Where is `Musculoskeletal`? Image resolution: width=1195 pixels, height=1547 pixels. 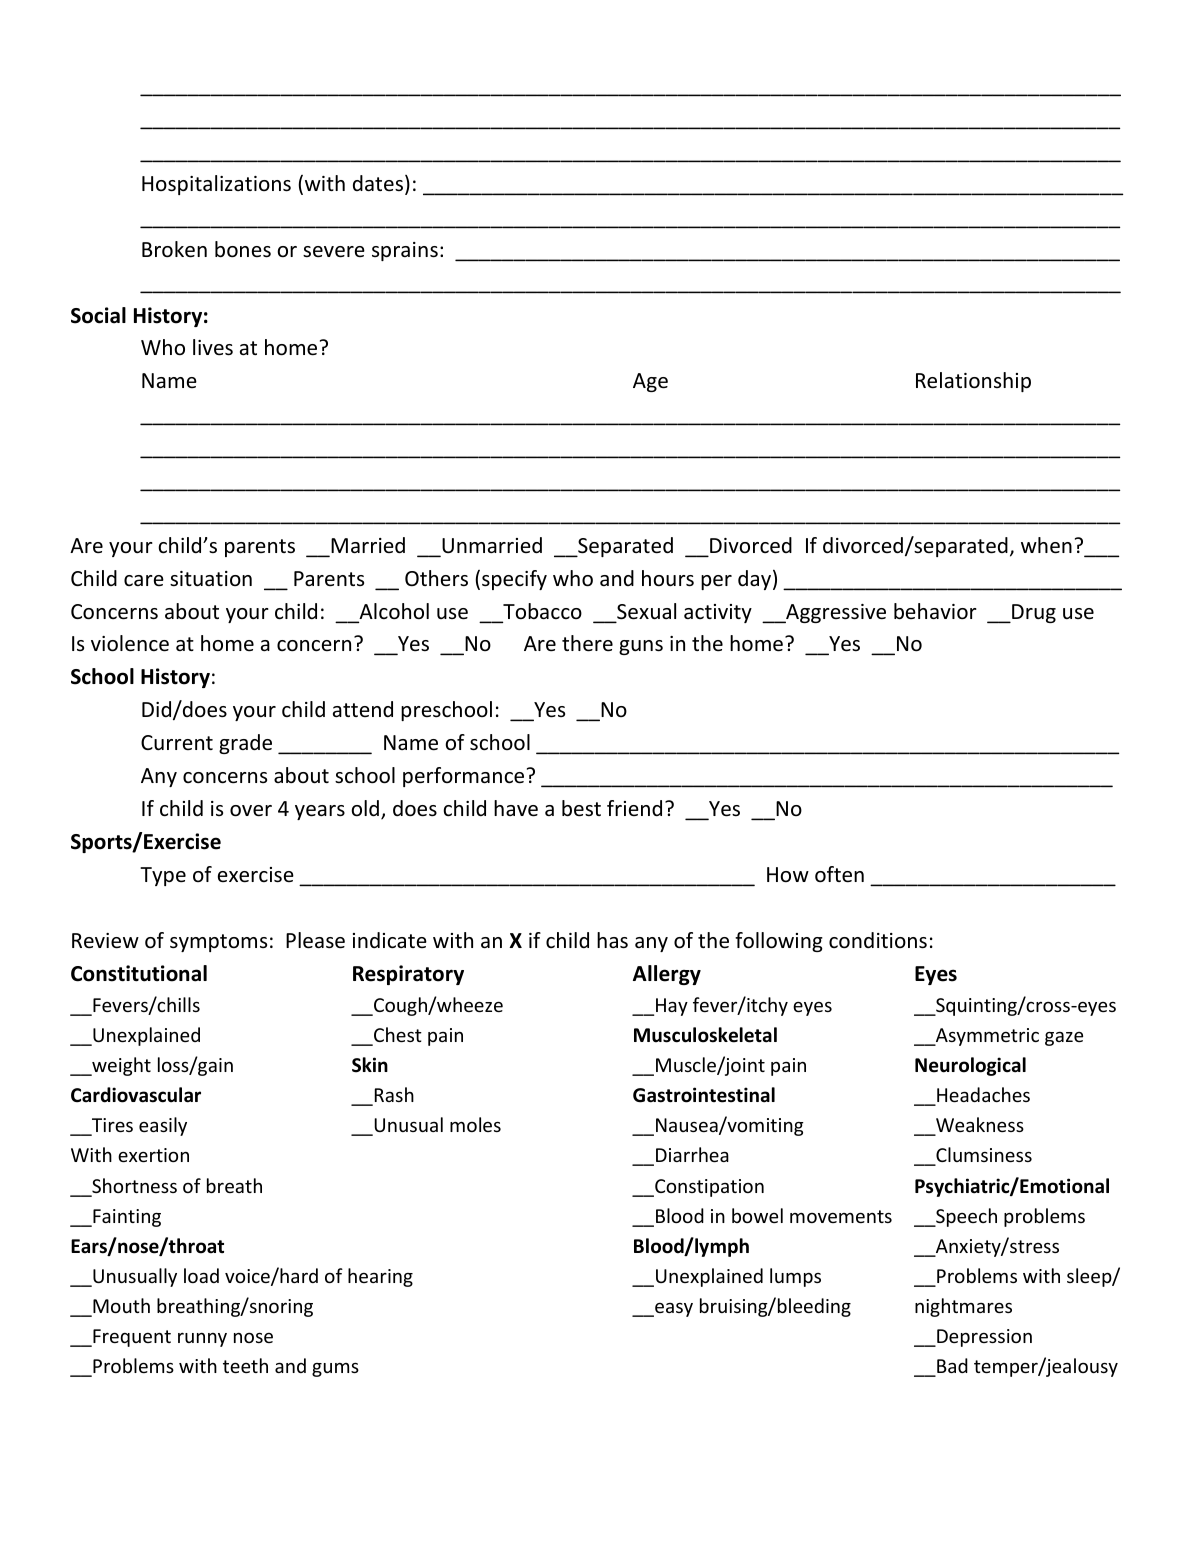
Musculoskeletal is located at coordinates (705, 1035).
